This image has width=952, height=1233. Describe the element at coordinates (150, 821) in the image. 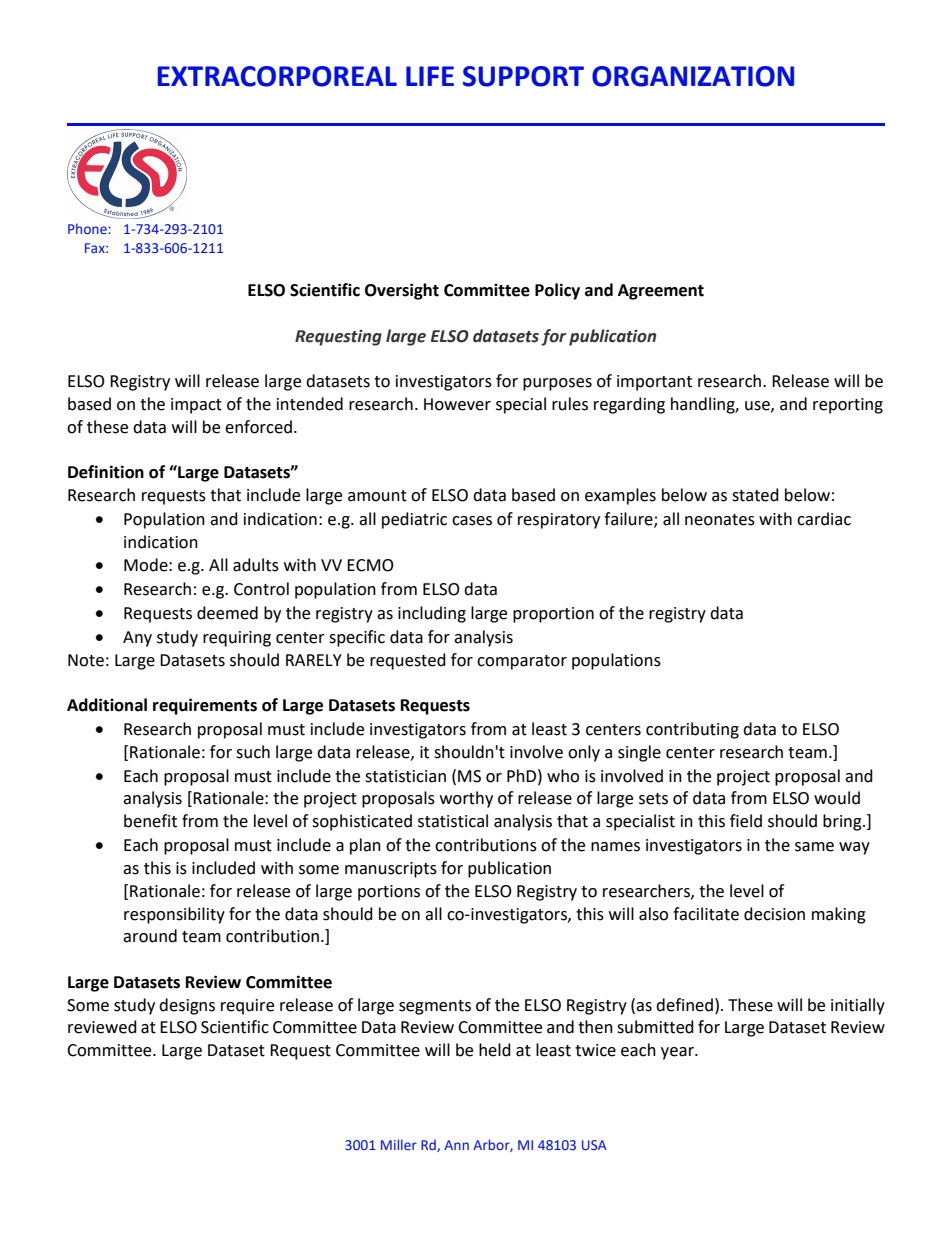

I see `benefit` at that location.
